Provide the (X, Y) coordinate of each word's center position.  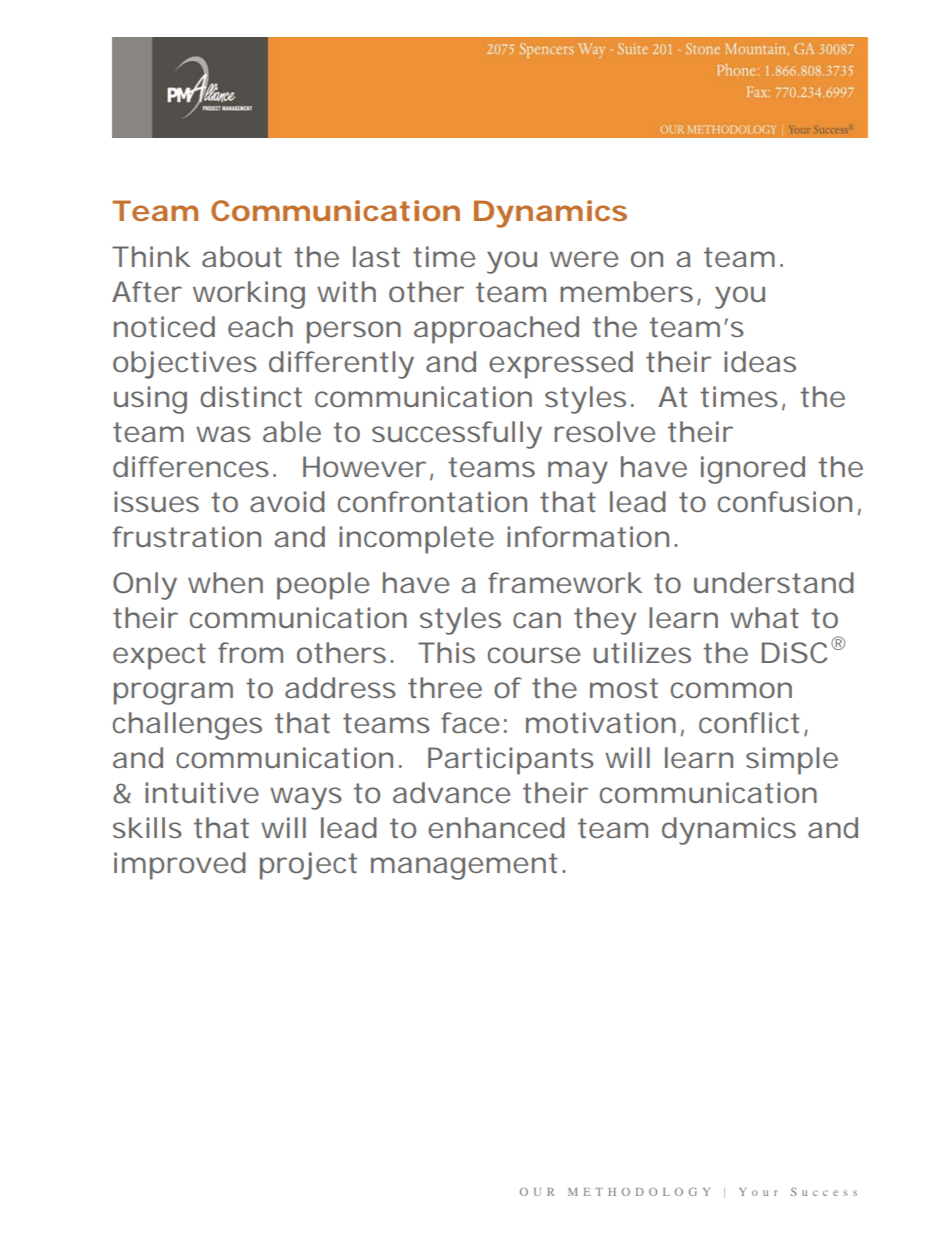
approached (496, 330)
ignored (753, 470)
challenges (187, 726)
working (249, 295)
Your (758, 1192)
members (626, 291)
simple (792, 761)
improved (180, 866)
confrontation (432, 501)
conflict (749, 722)
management (464, 866)
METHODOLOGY (639, 1192)
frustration (187, 536)
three (445, 687)
